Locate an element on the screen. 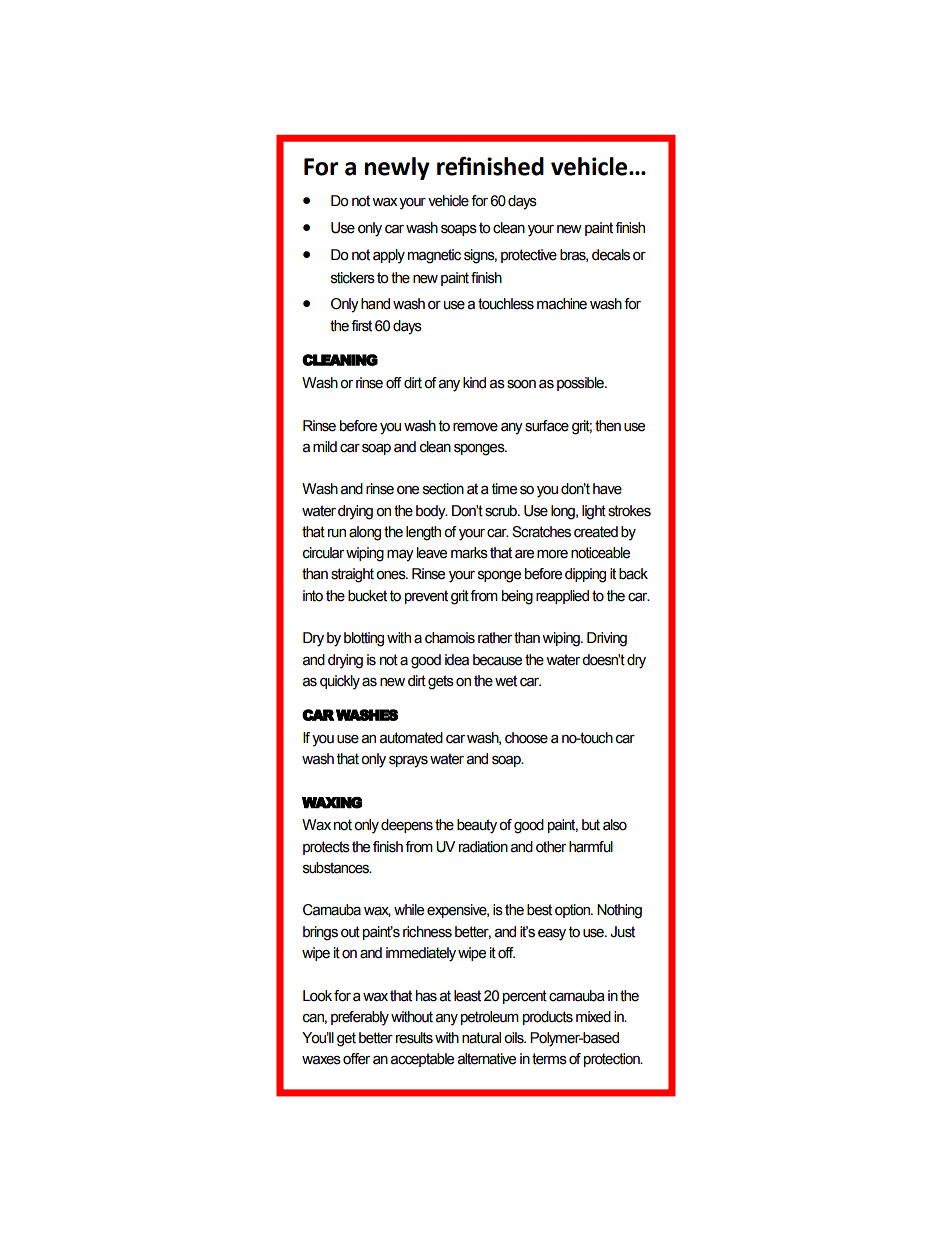  Driving is located at coordinates (607, 639).
